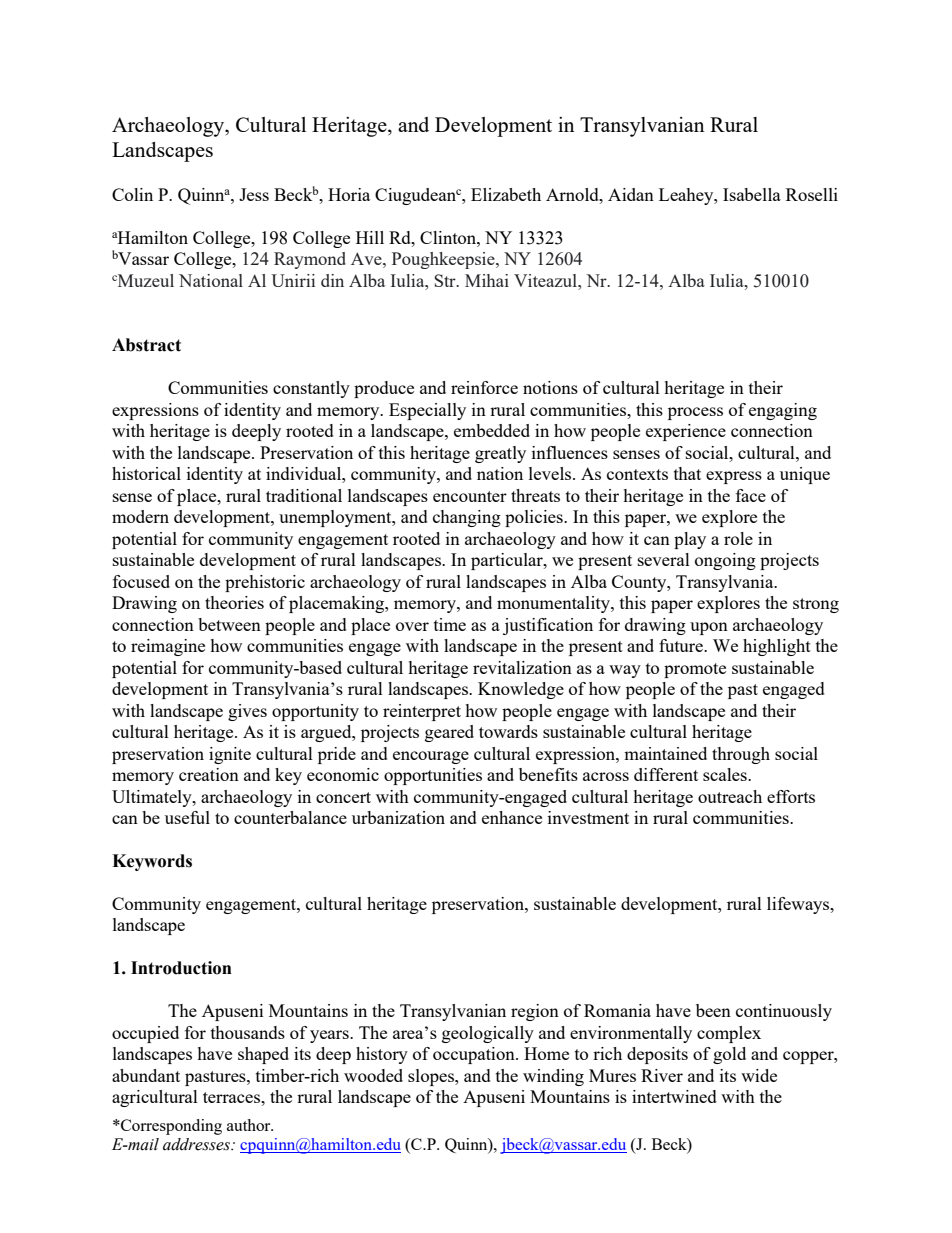  What do you see at coordinates (695, 413) in the screenshot?
I see `process` at bounding box center [695, 413].
